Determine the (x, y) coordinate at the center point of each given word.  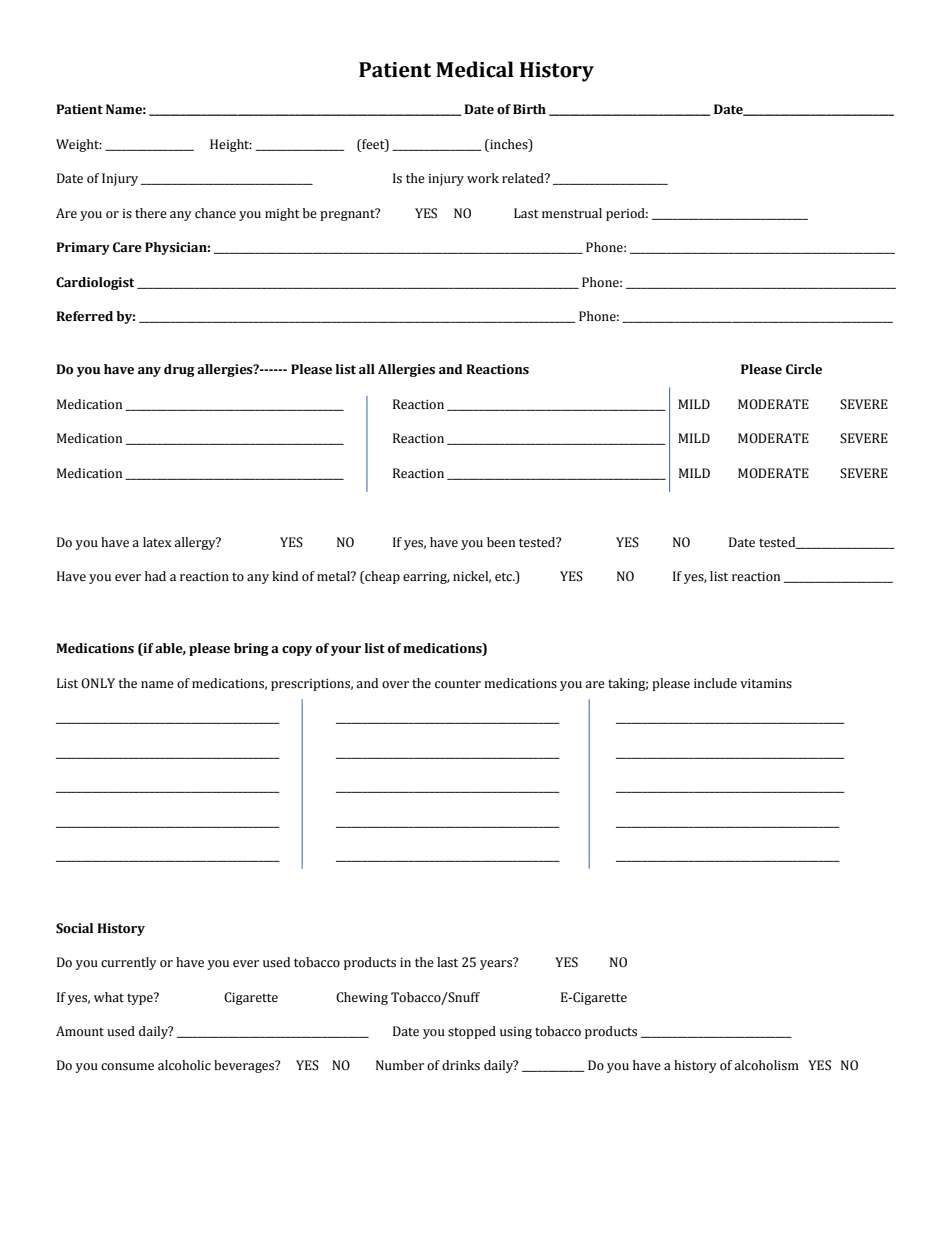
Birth (529, 109)
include (715, 683)
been (501, 542)
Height (231, 145)
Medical (475, 69)
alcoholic (184, 1065)
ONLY (98, 683)
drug (179, 370)
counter (458, 684)
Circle (804, 369)
